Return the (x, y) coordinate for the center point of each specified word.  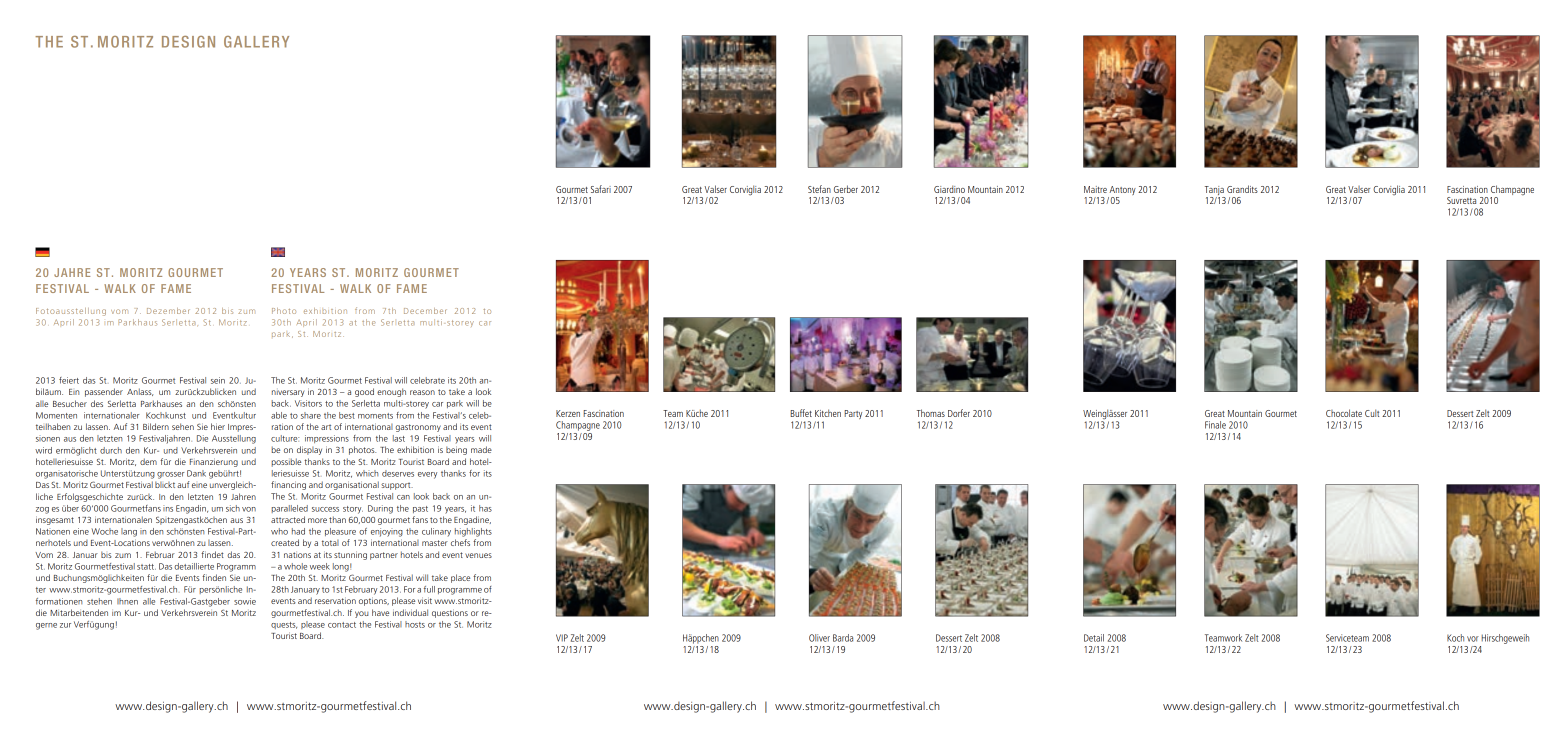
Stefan (819, 189)
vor (1473, 639)
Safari (601, 189)
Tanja (1214, 190)
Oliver (819, 638)
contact (342, 625)
